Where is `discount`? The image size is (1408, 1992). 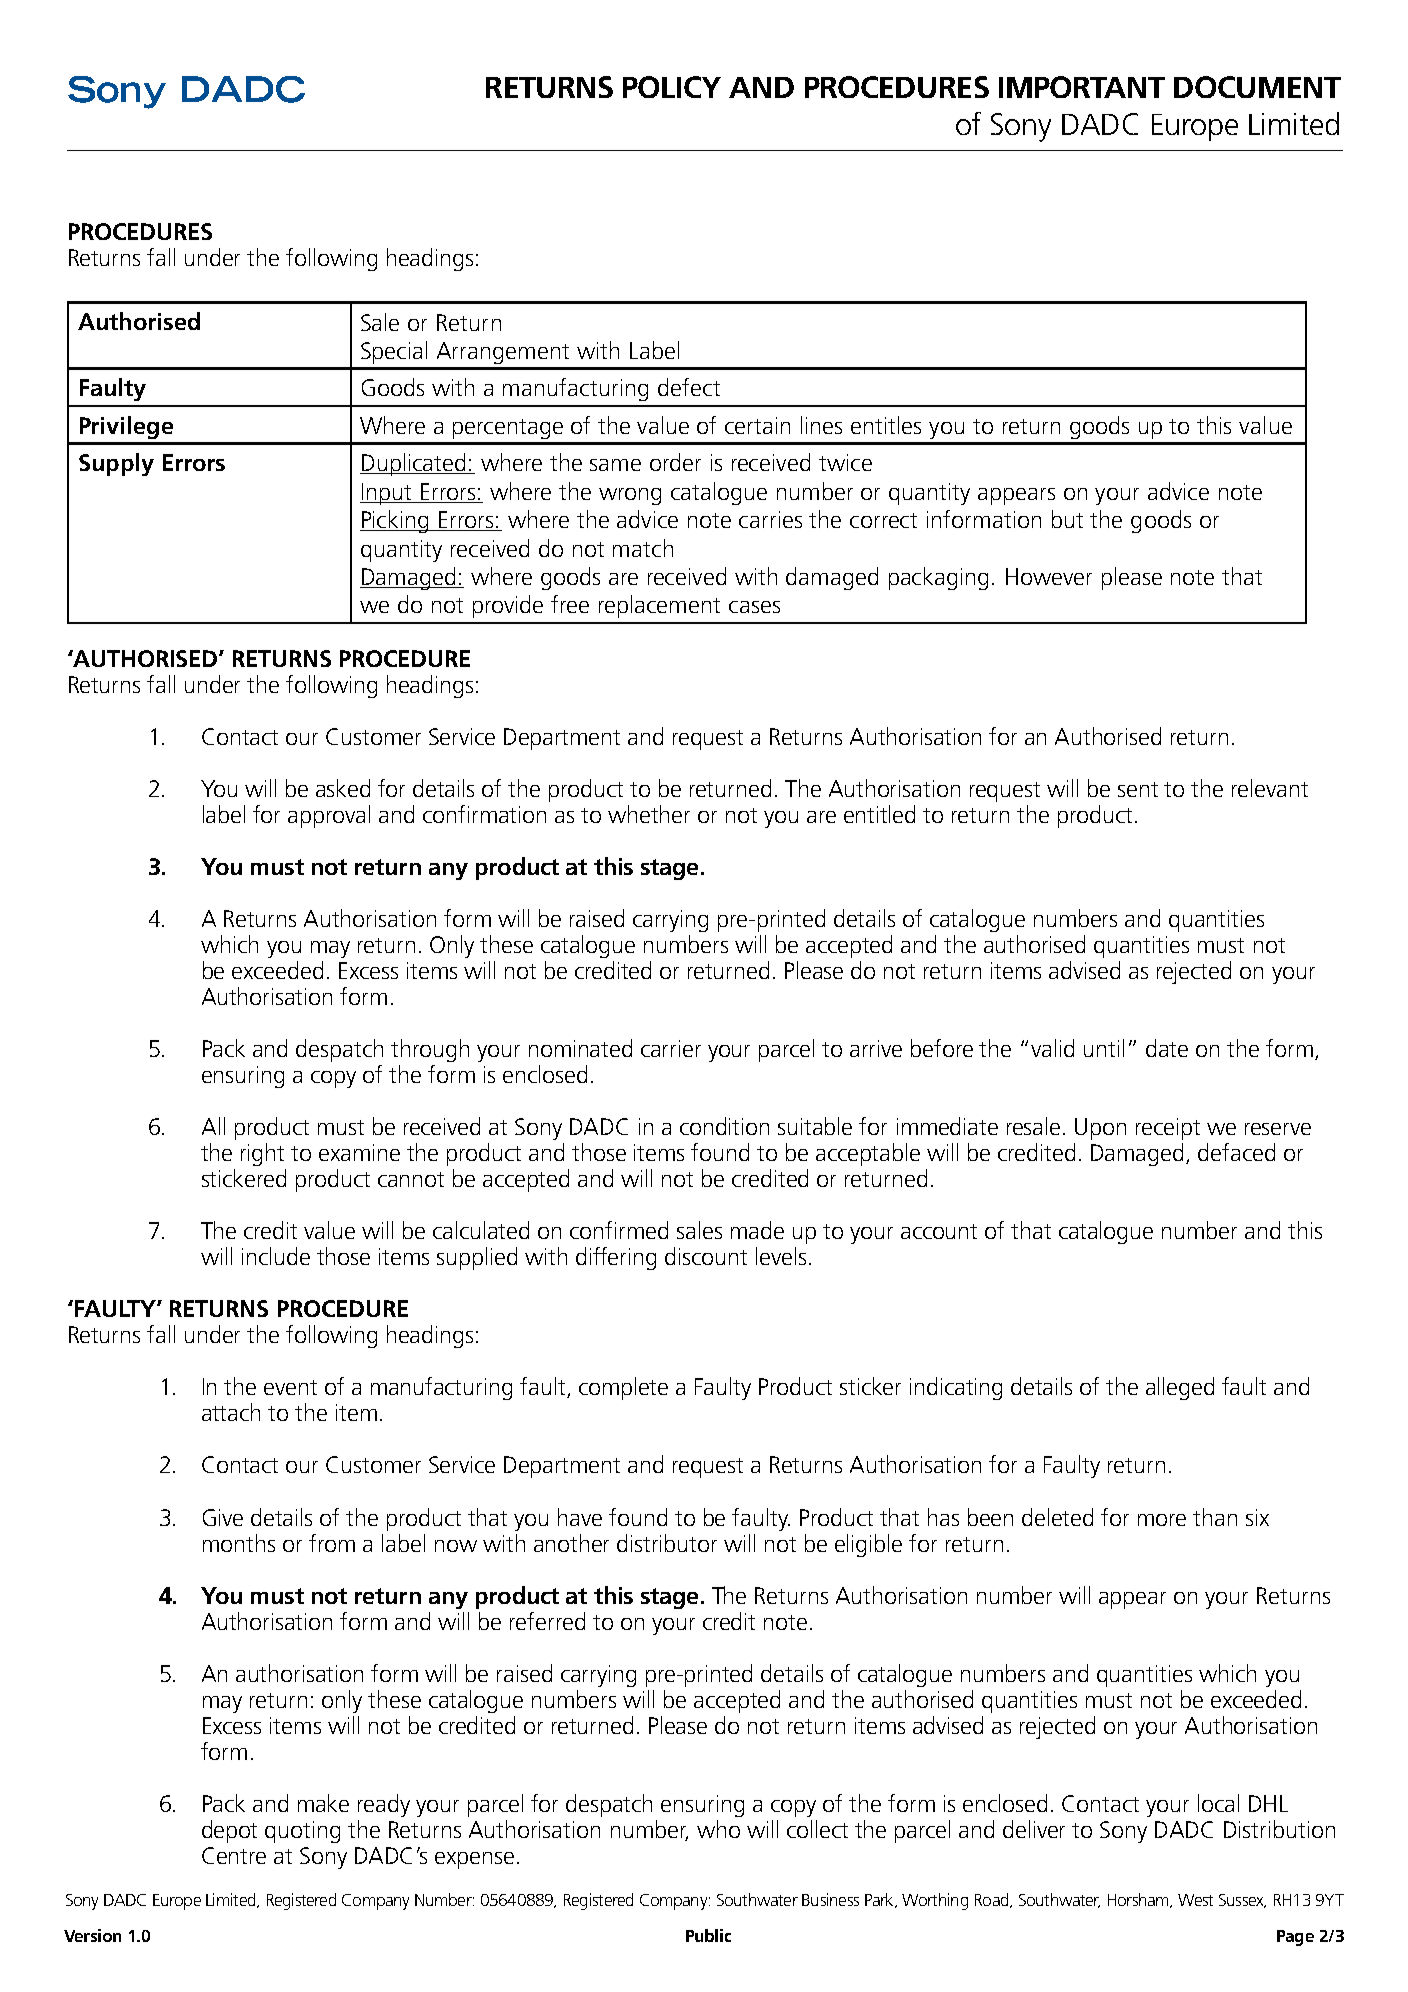 discount is located at coordinates (706, 1256).
